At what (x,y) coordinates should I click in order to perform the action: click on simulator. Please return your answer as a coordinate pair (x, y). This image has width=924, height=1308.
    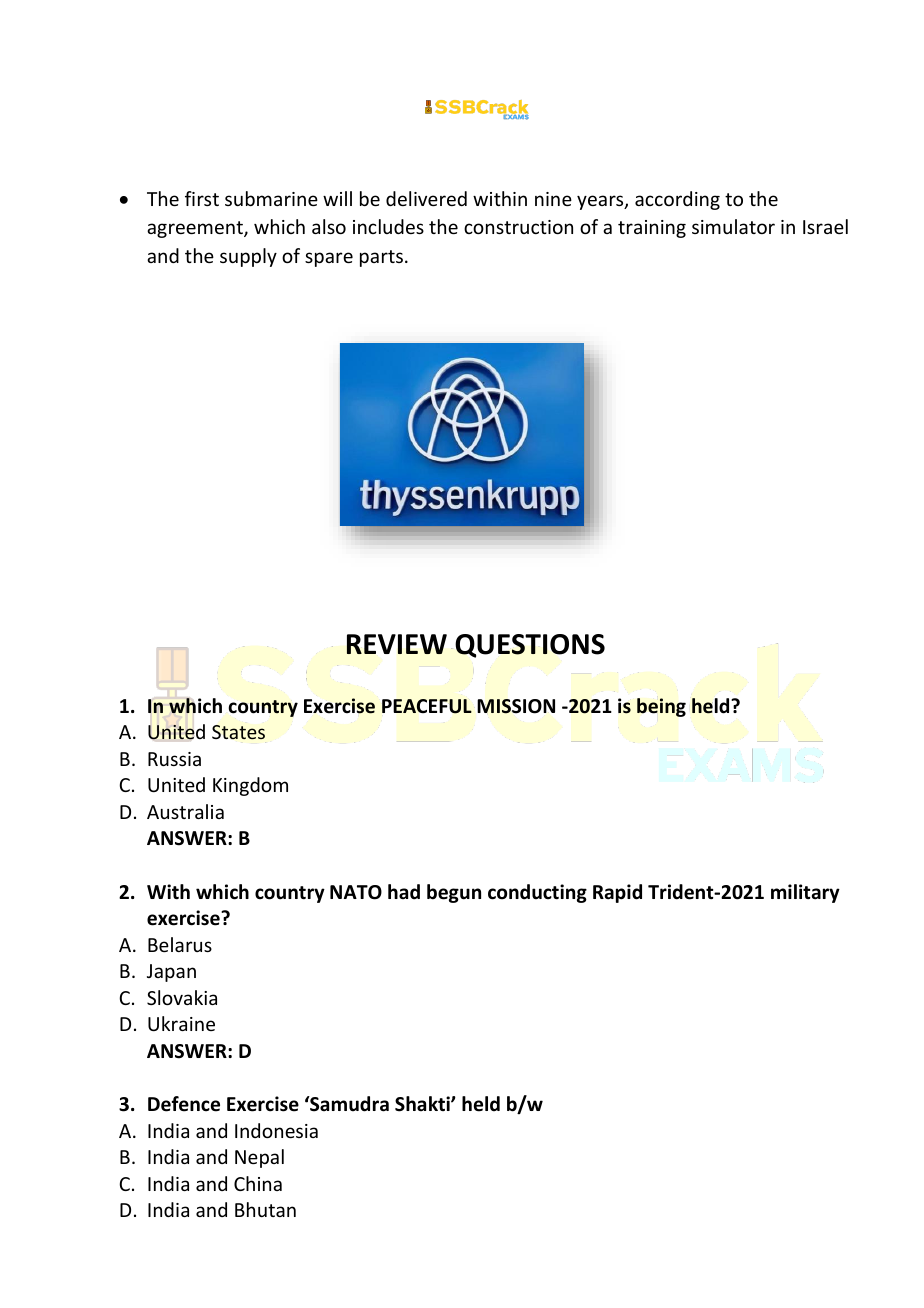
    Looking at the image, I should click on (733, 226).
